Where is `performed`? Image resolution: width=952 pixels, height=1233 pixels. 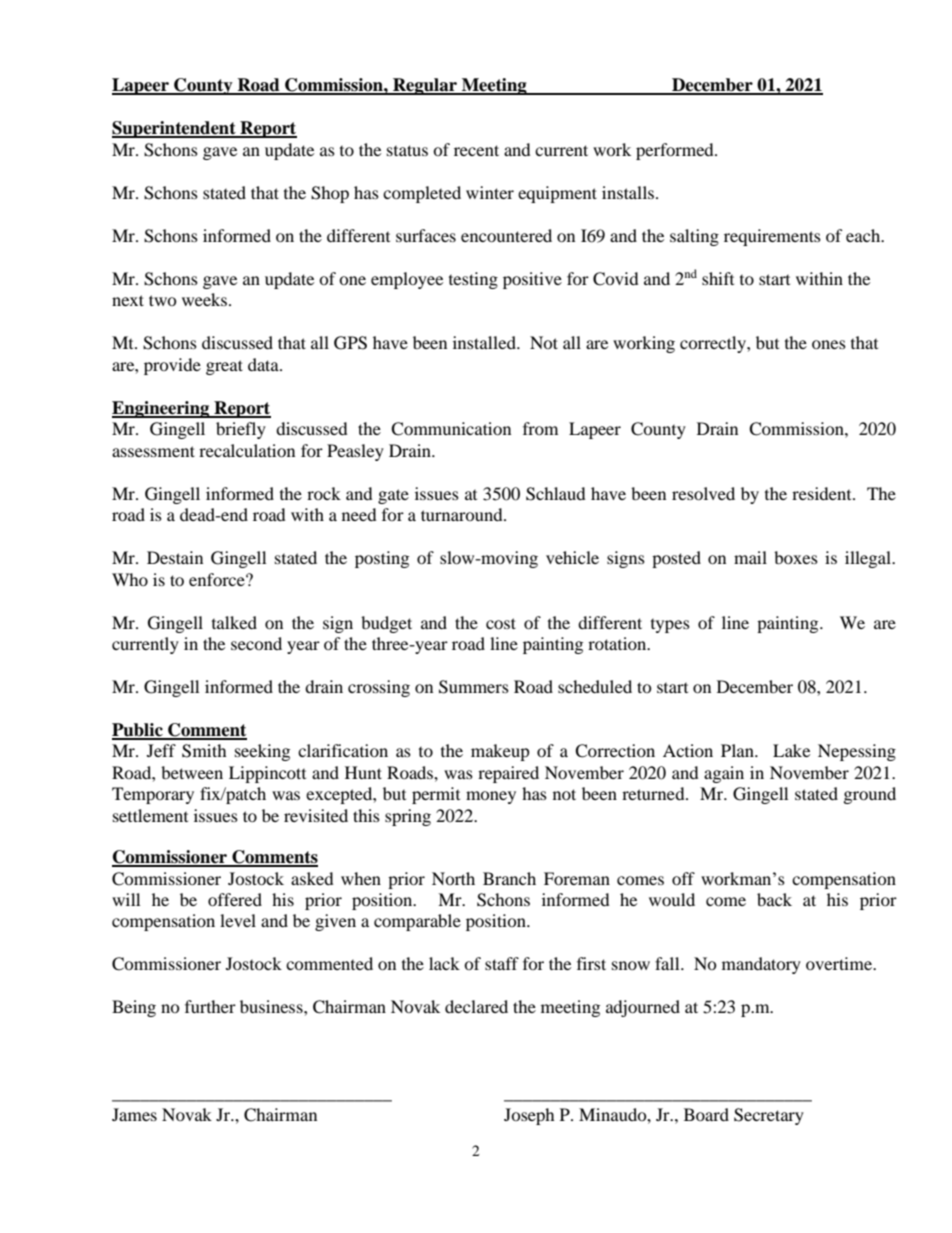
performed is located at coordinates (676, 151).
